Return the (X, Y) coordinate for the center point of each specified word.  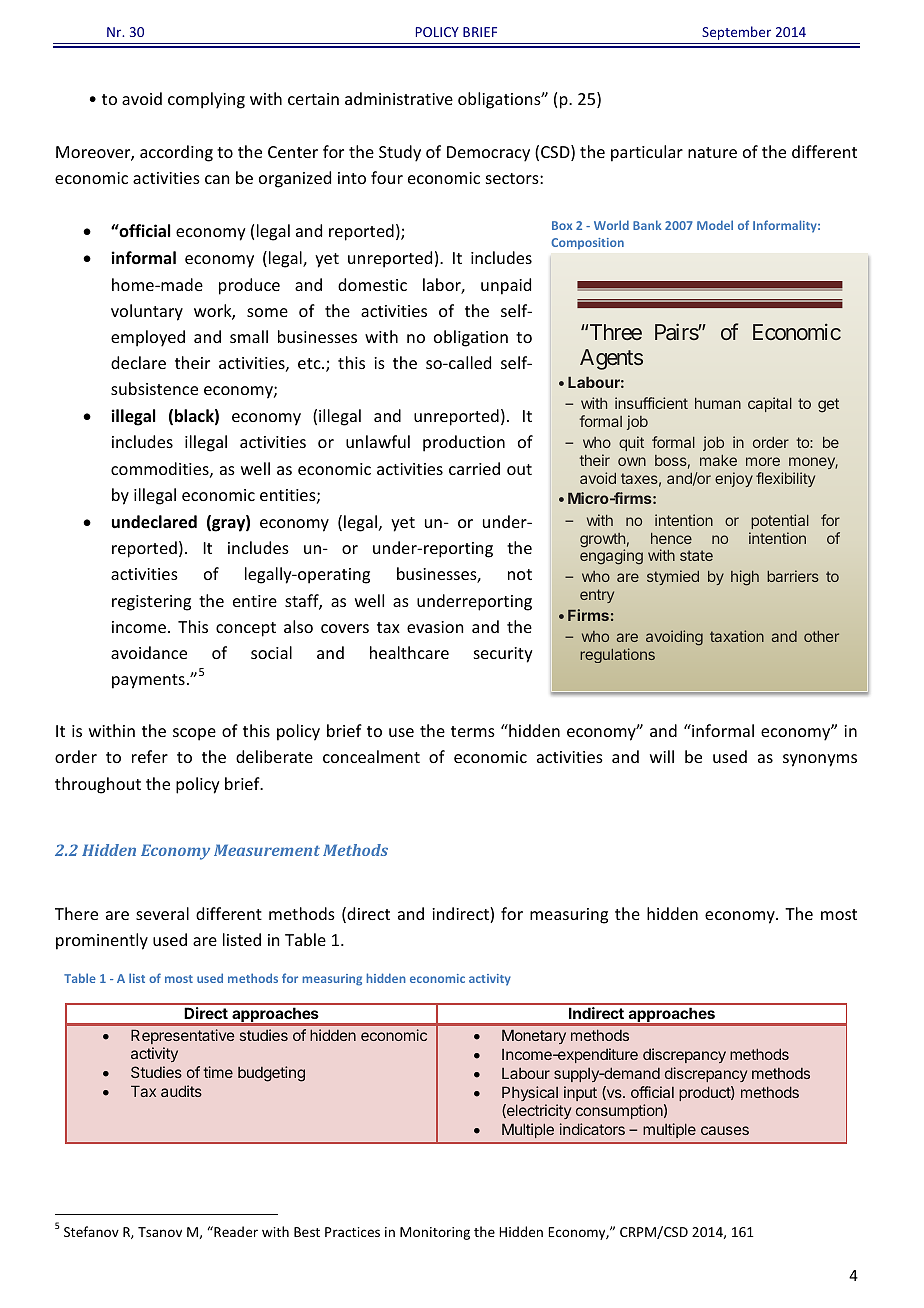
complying (206, 100)
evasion (435, 627)
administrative (399, 98)
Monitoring (435, 1233)
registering (151, 603)
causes (725, 1130)
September (736, 33)
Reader (235, 1231)
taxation (737, 636)
